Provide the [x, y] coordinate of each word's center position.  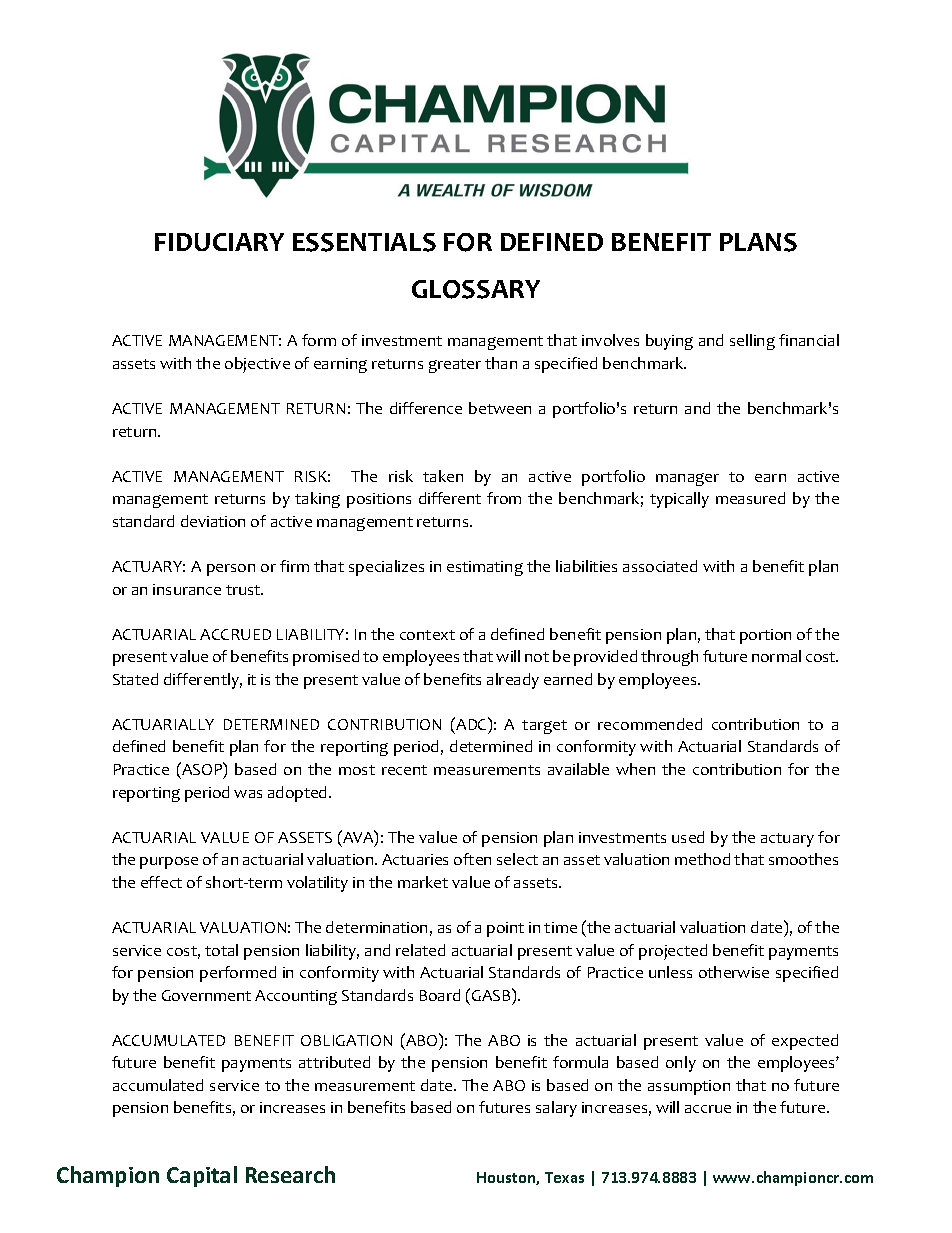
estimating [485, 568]
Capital [202, 1176]
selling [752, 342]
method [702, 859]
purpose [169, 863]
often [472, 859]
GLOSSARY [476, 289]
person [231, 570]
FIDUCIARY [219, 242]
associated [660, 566]
